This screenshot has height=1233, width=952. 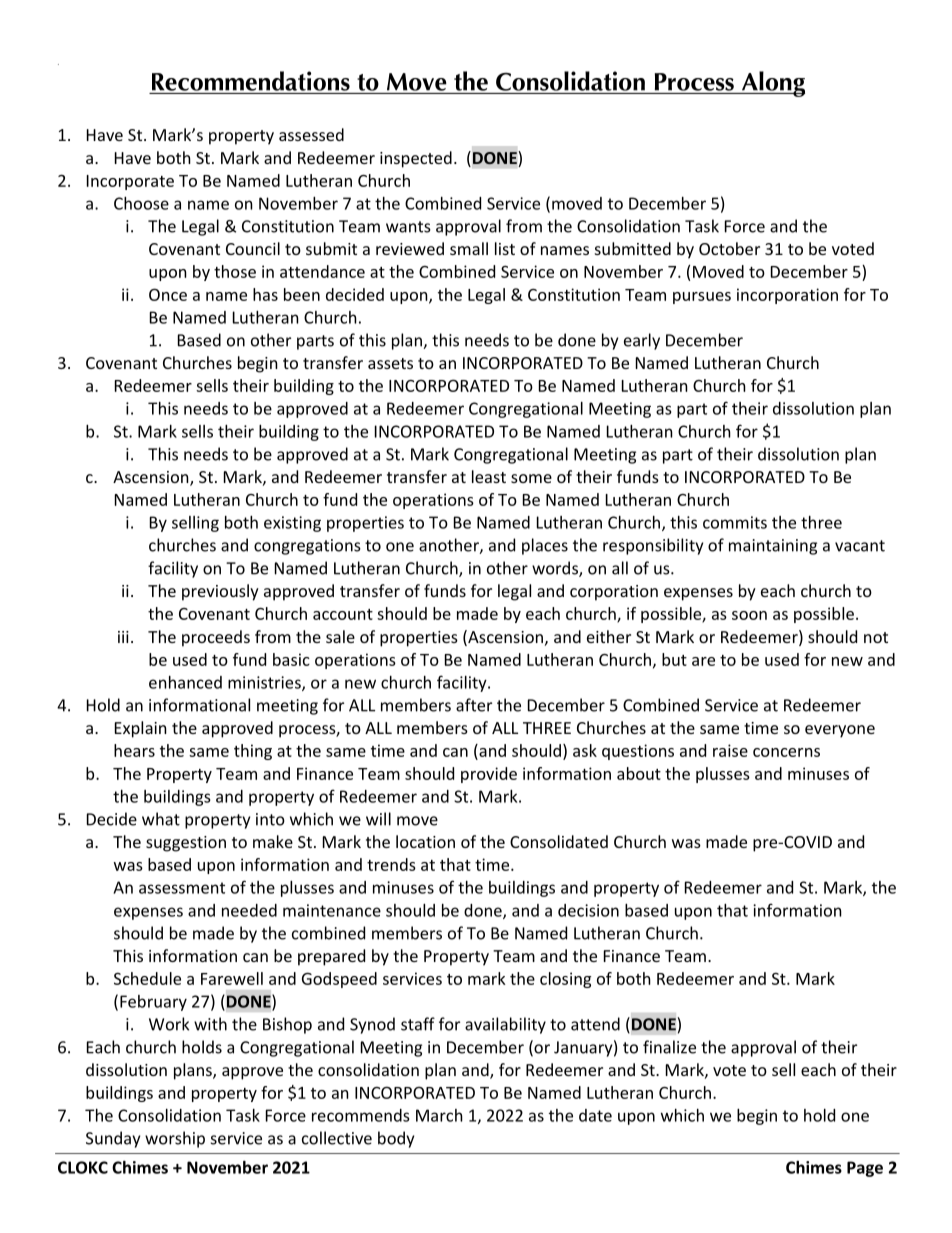 I want to click on provide, so click(x=489, y=775).
